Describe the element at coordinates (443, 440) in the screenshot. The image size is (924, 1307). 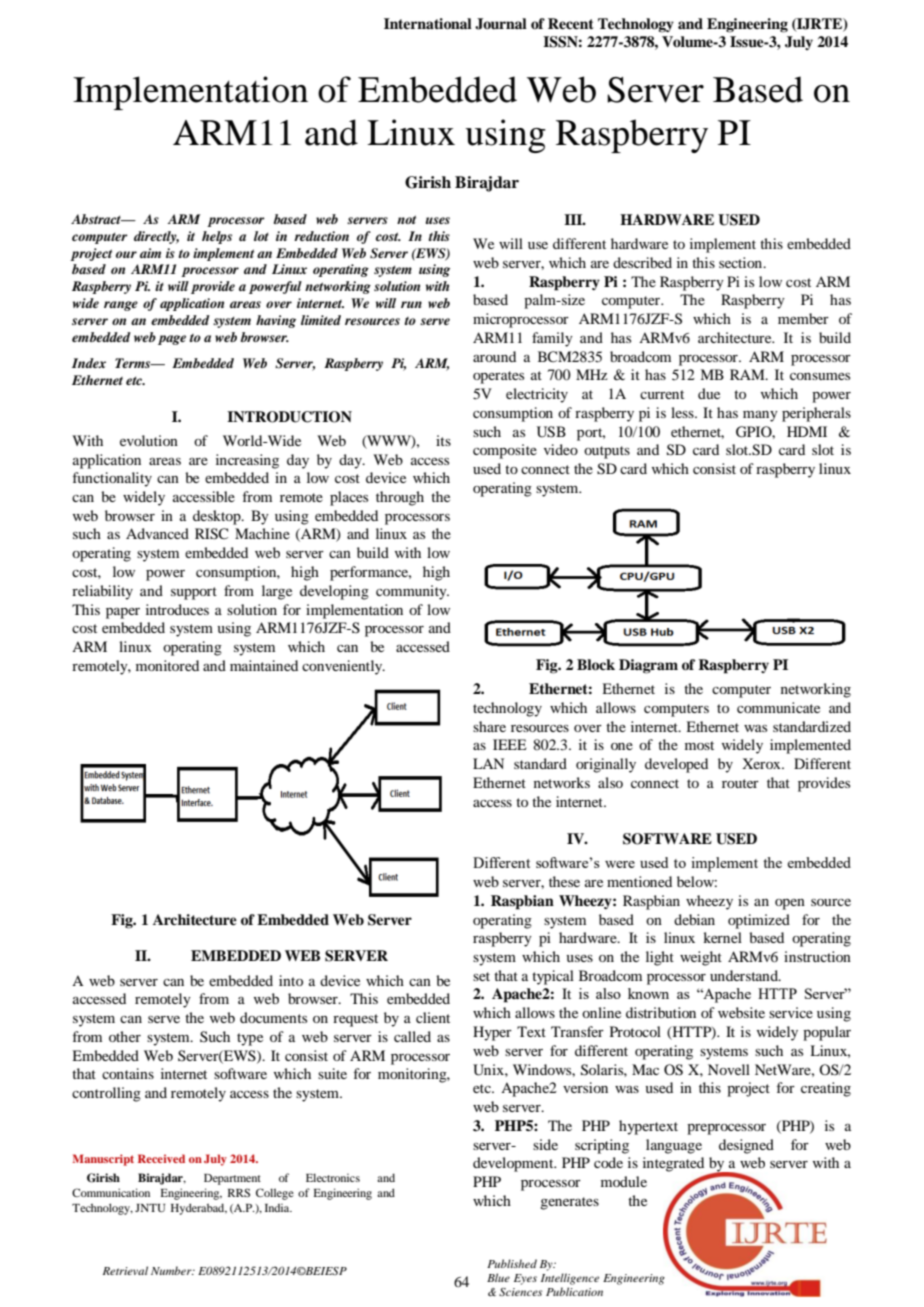
I see `its` at that location.
